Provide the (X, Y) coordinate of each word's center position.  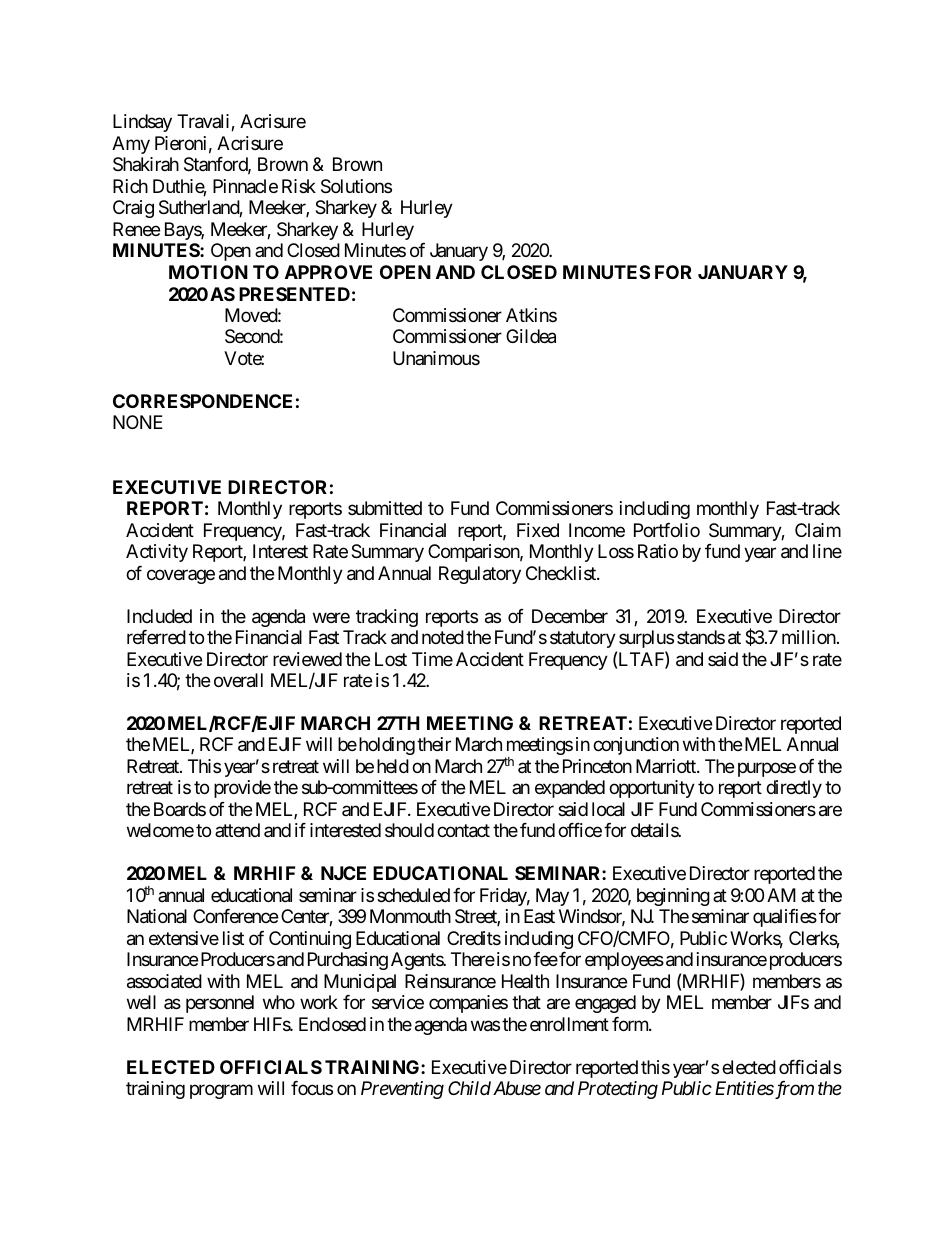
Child (469, 1088)
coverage (181, 576)
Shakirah (146, 164)
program (221, 1092)
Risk (299, 186)
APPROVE (328, 272)
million (810, 637)
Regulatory (480, 575)
